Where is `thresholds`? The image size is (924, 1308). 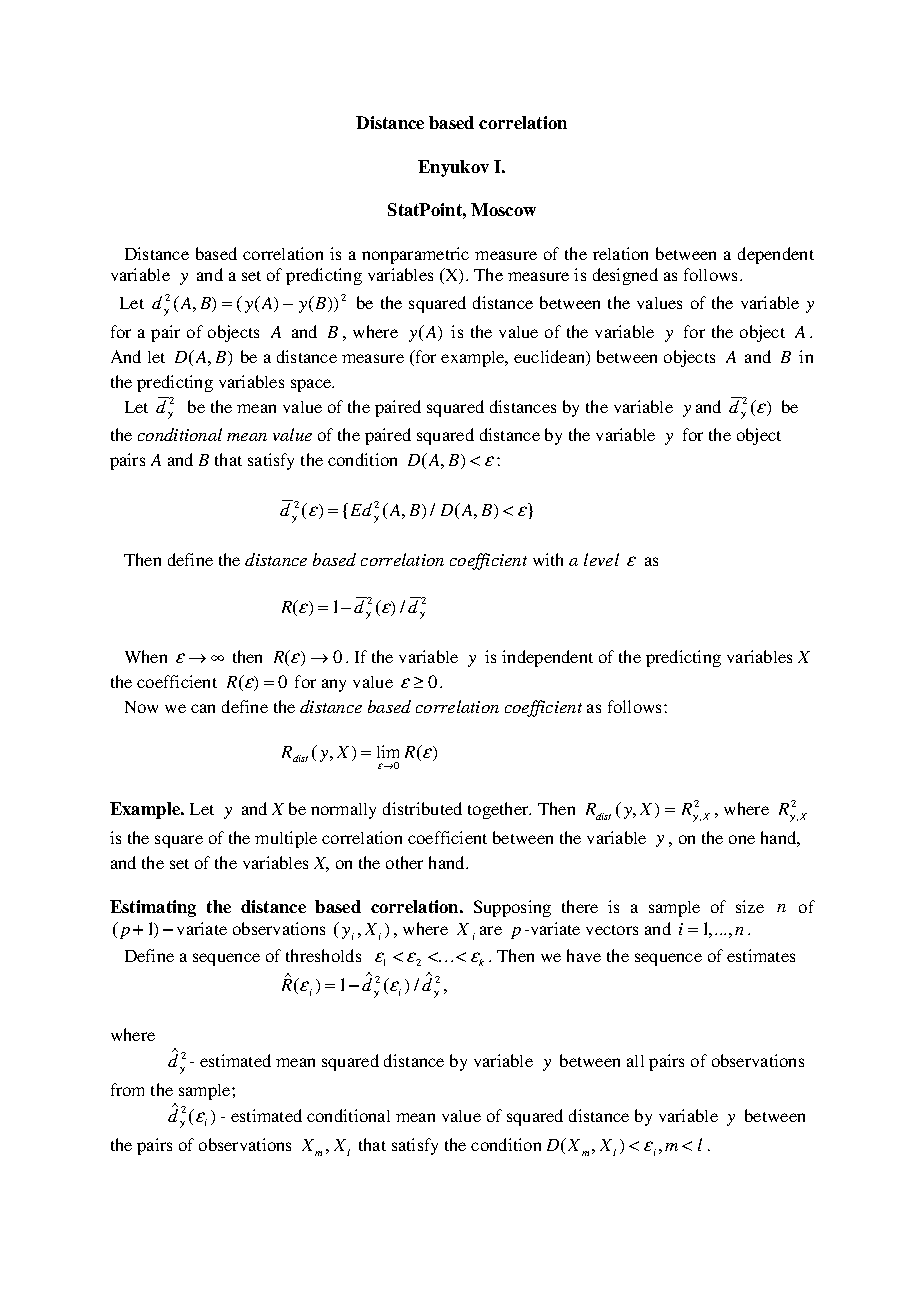
thresholds is located at coordinates (323, 955).
